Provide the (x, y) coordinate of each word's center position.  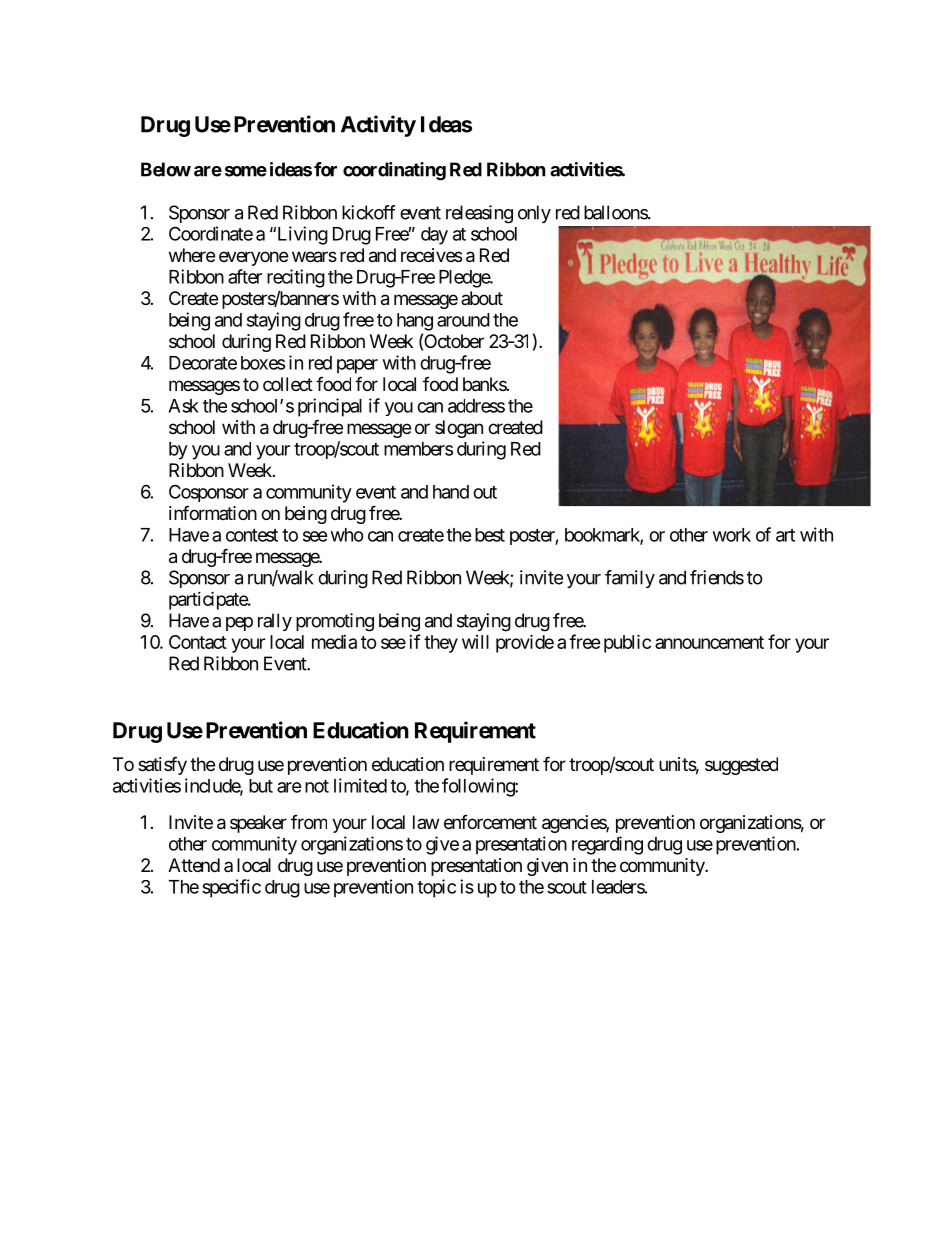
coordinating (394, 171)
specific (231, 888)
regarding (607, 845)
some (246, 171)
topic (436, 888)
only (534, 214)
